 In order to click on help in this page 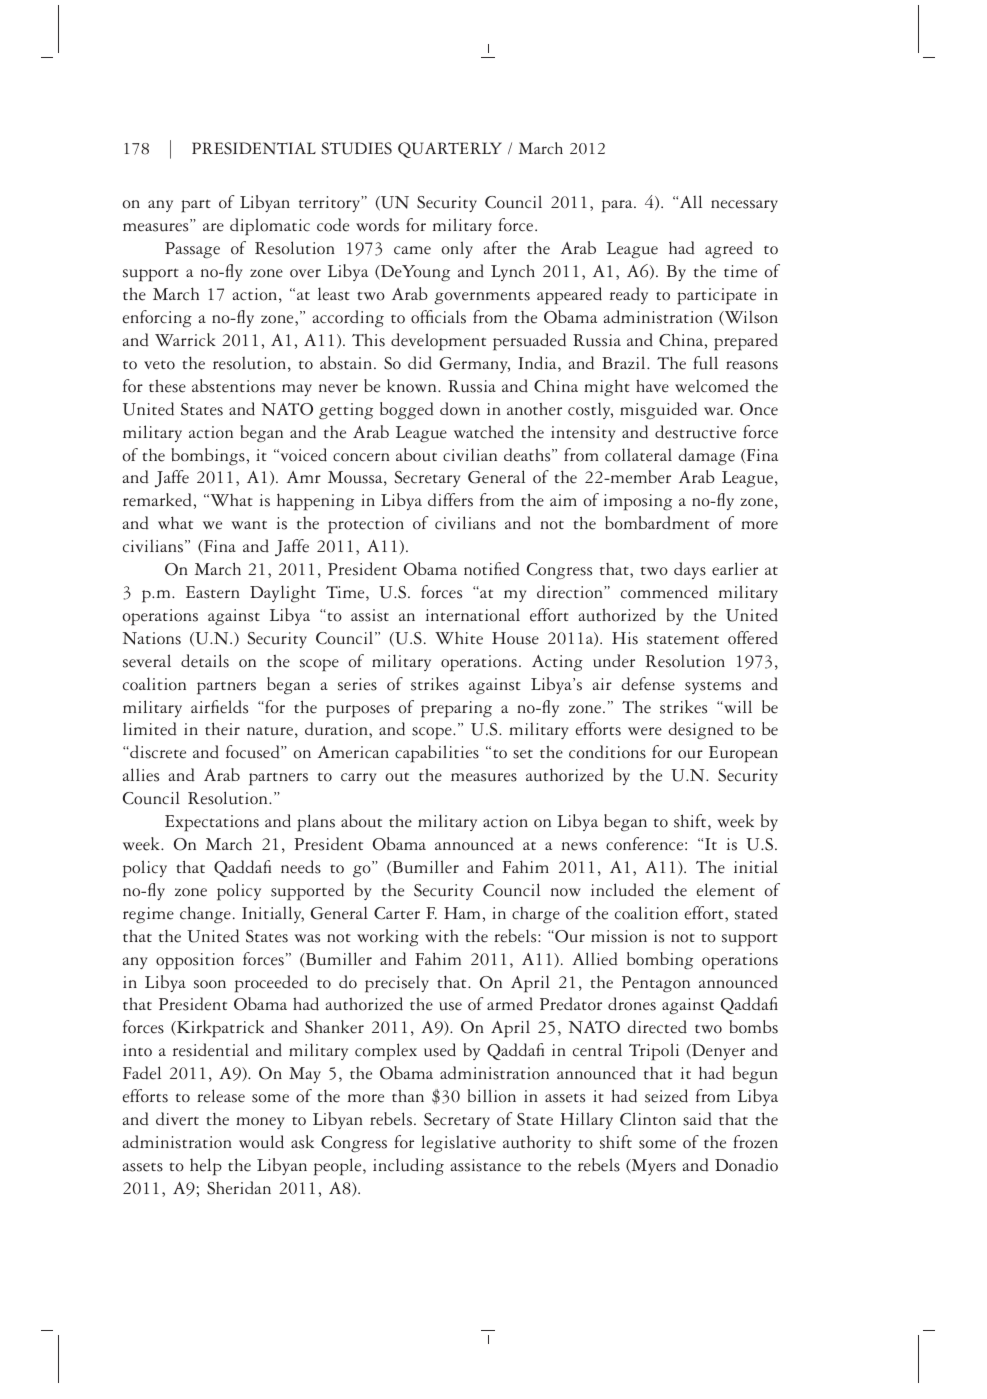, I will do `click(206, 1167)`.
